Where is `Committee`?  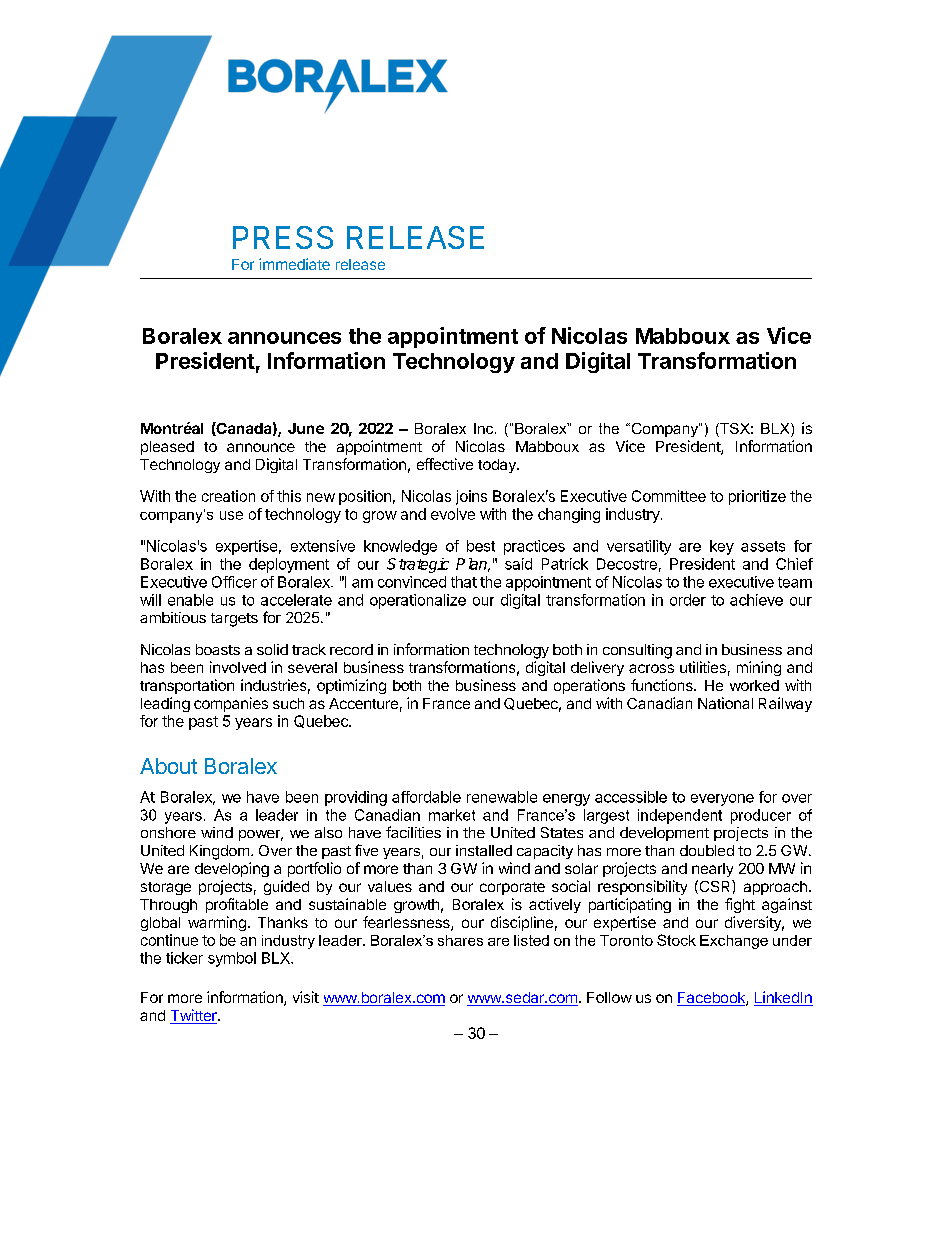
Committee is located at coordinates (669, 496).
